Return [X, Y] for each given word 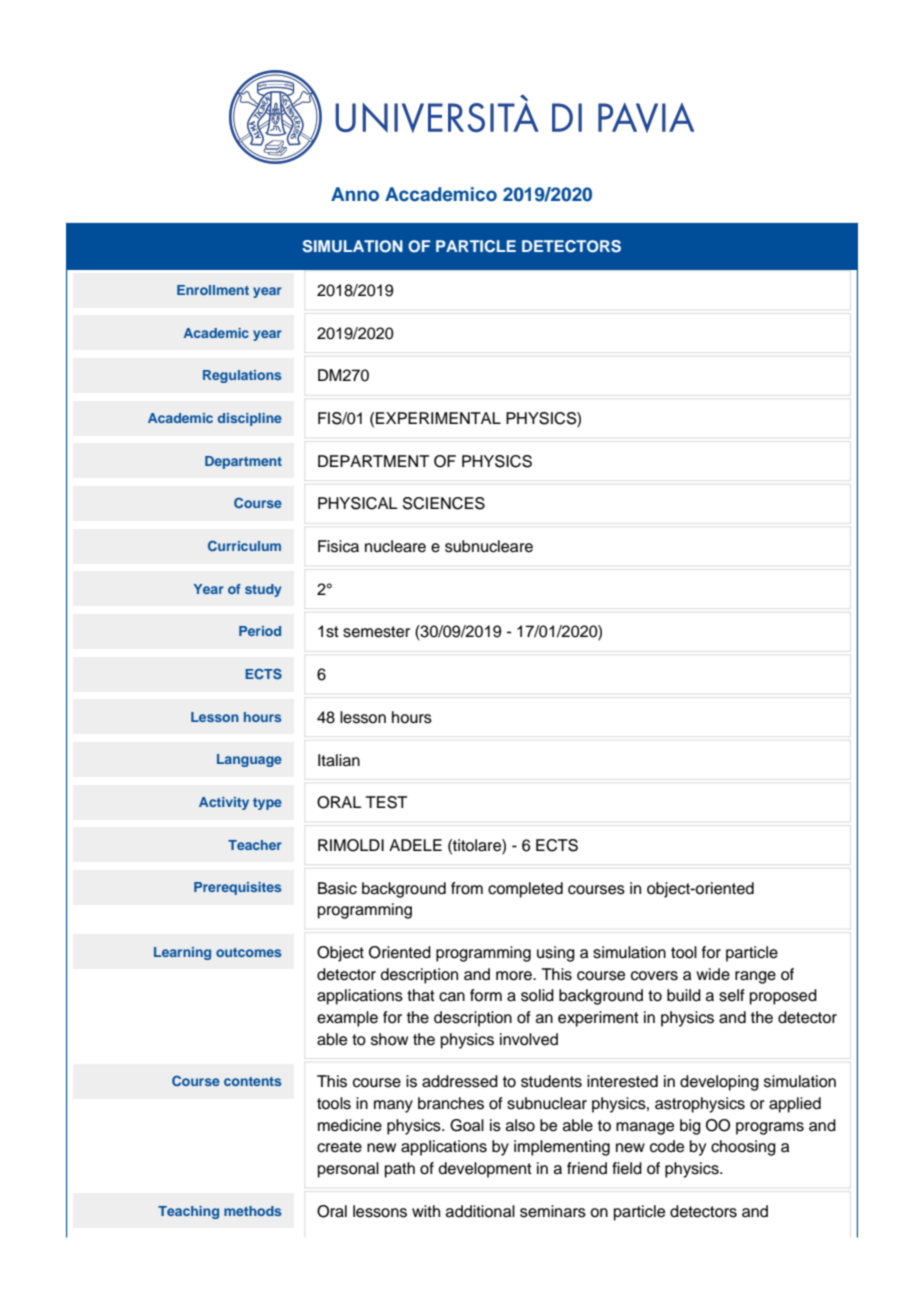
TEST [386, 802]
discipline [250, 419]
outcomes [248, 952]
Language [249, 760]
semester [376, 632]
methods [252, 1211]
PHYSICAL [358, 503]
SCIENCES [444, 503]
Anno [355, 194]
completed [525, 890]
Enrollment [213, 290]
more [515, 976]
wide [713, 974]
